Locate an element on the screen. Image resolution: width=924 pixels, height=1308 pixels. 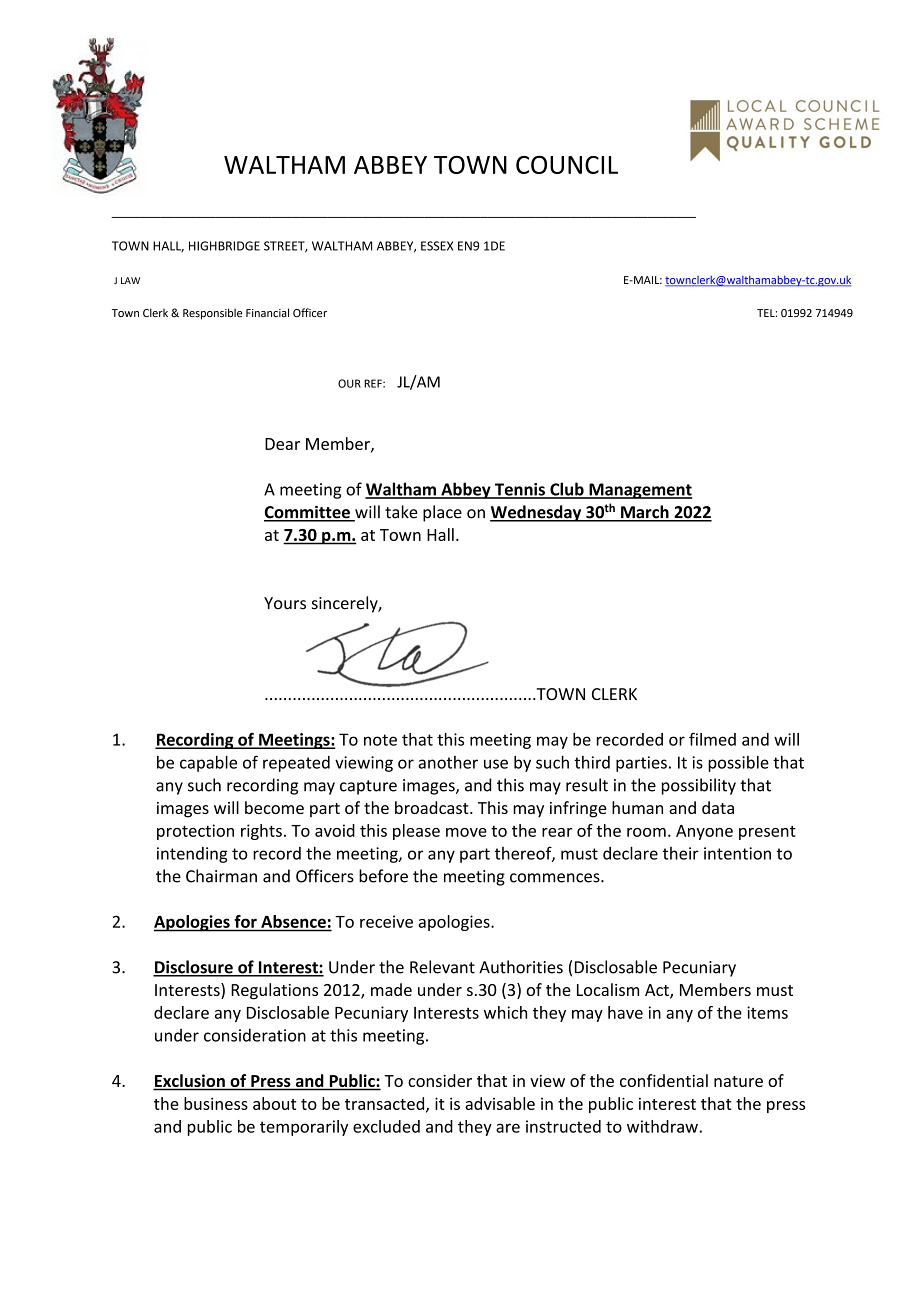
ESSEX is located at coordinates (437, 246).
